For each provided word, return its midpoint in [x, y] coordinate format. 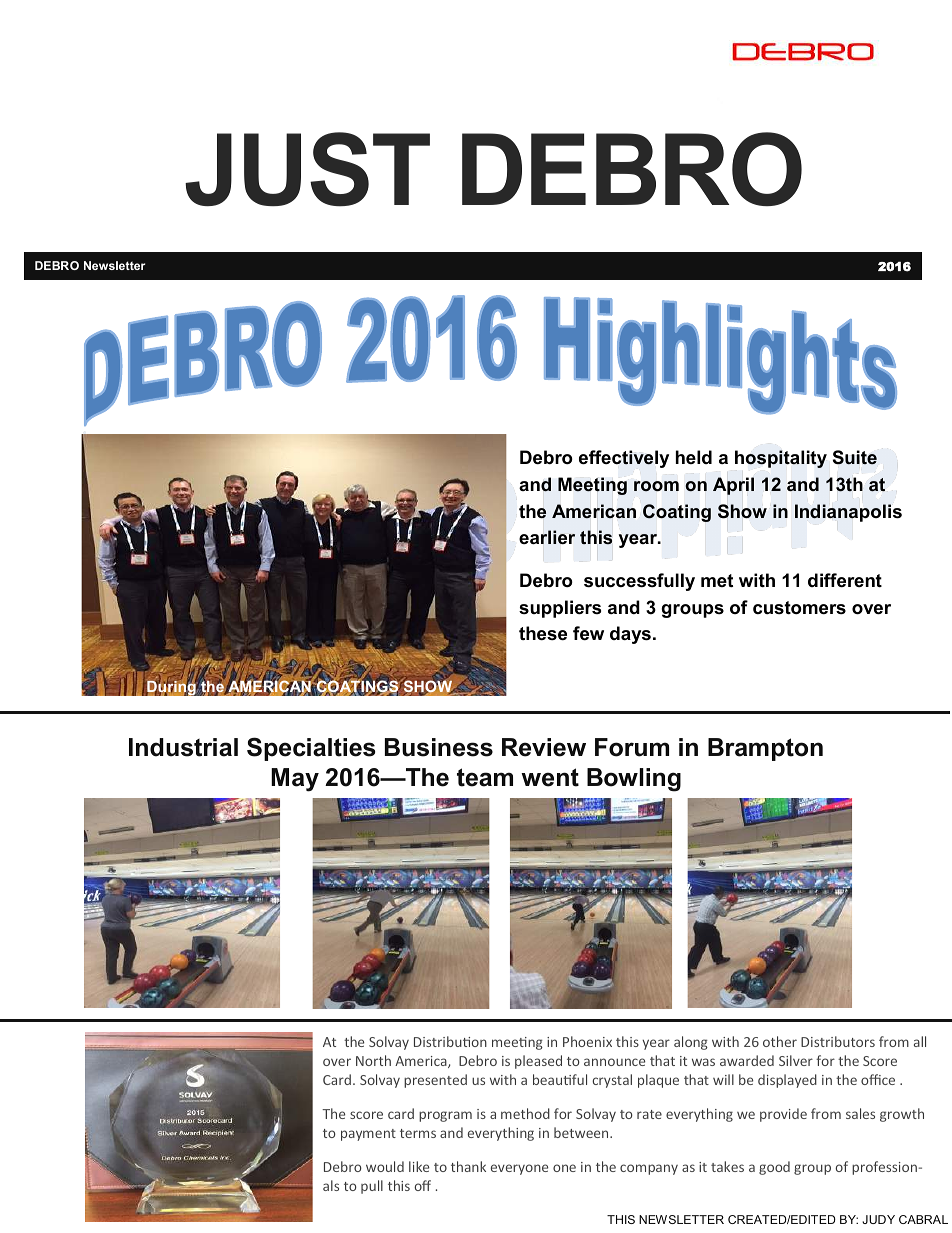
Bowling [634, 780]
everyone [519, 1169]
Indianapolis [848, 513]
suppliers [560, 609]
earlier [547, 537]
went [550, 777]
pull [372, 1187]
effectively [624, 459]
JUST [307, 169]
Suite [855, 457]
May [295, 780]
